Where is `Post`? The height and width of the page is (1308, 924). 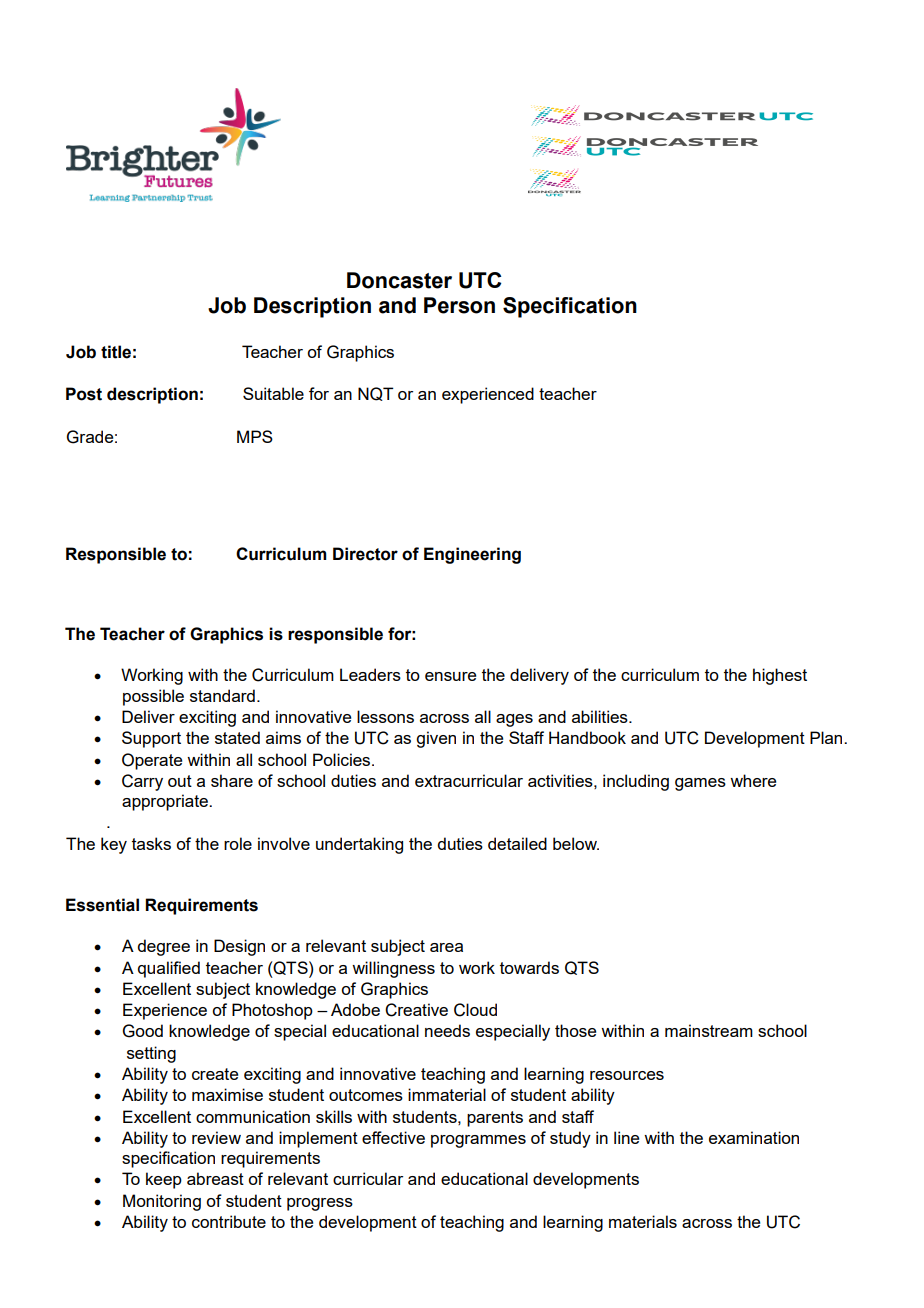 Post is located at coordinates (84, 394).
